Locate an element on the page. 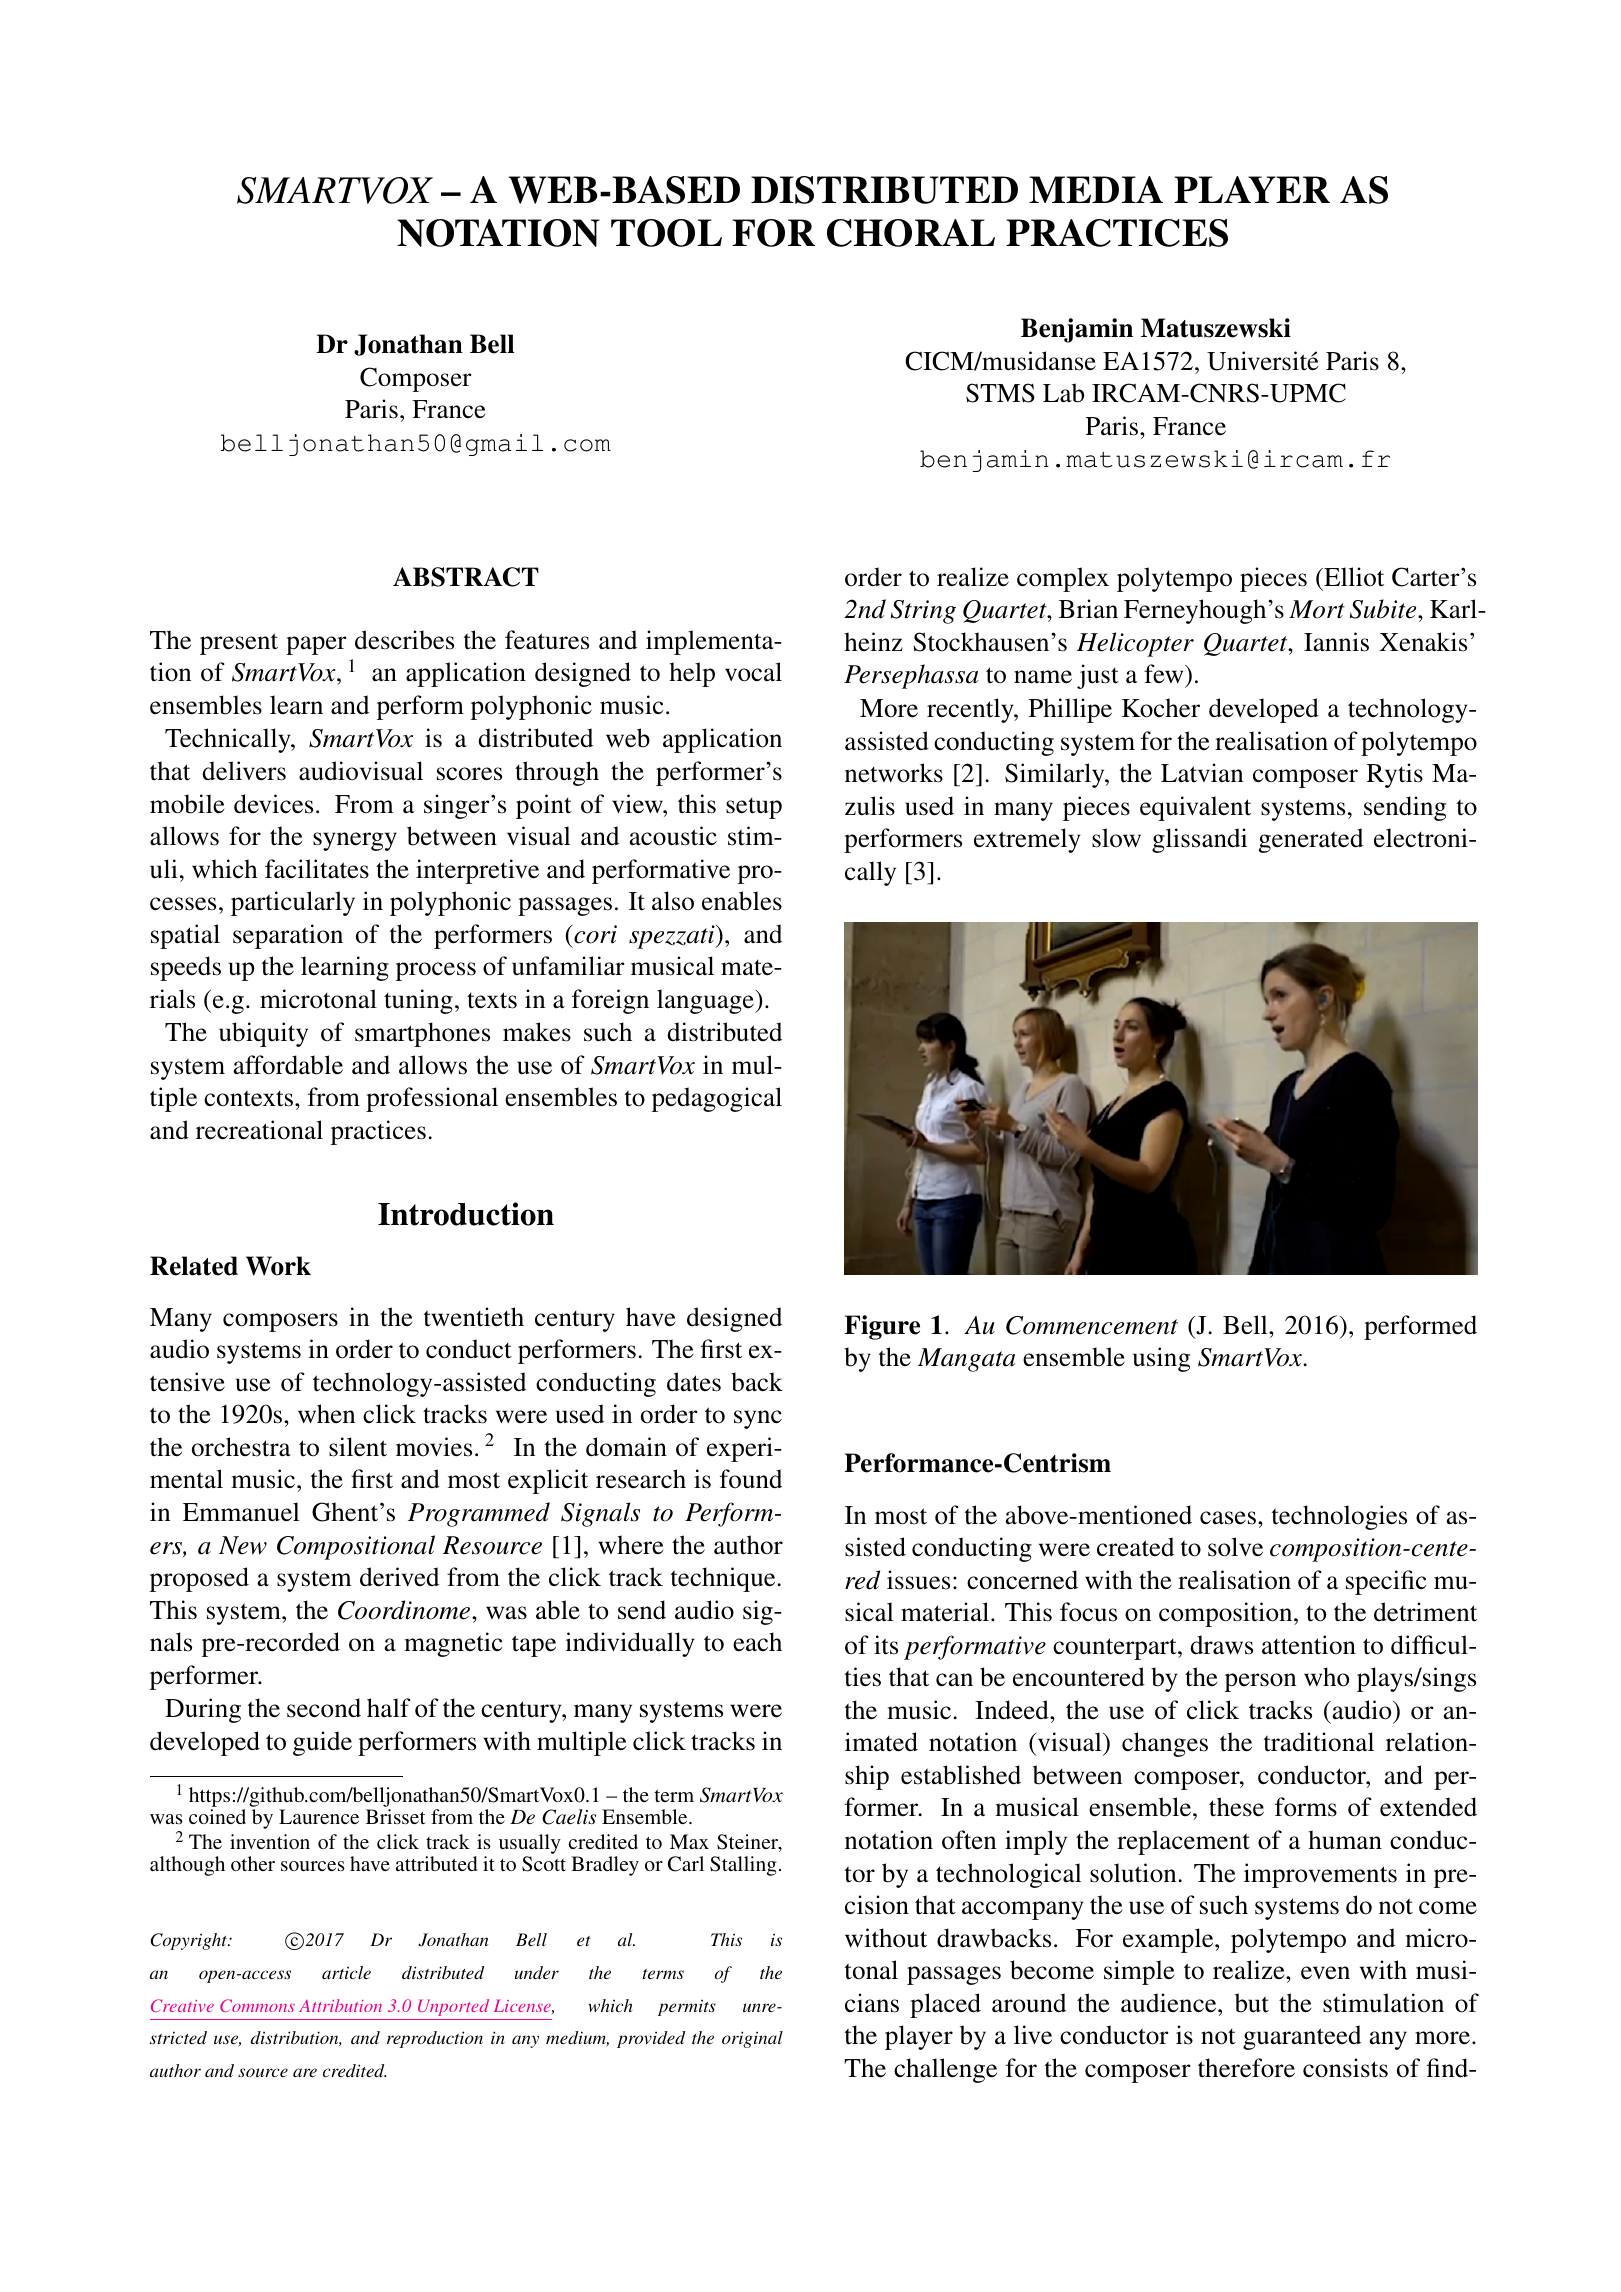  paper is located at coordinates (316, 645).
